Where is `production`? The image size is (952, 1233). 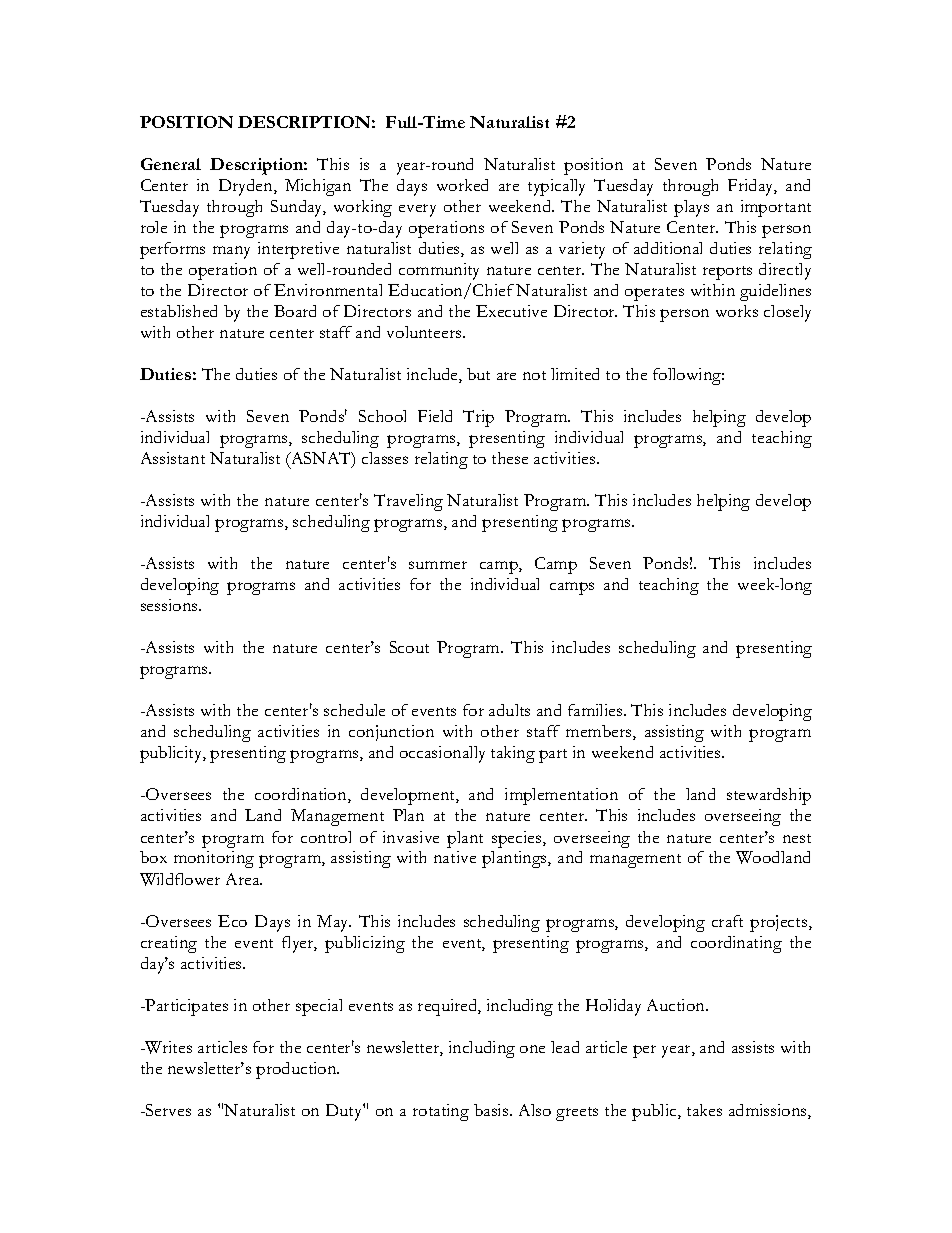
production is located at coordinates (297, 1070).
